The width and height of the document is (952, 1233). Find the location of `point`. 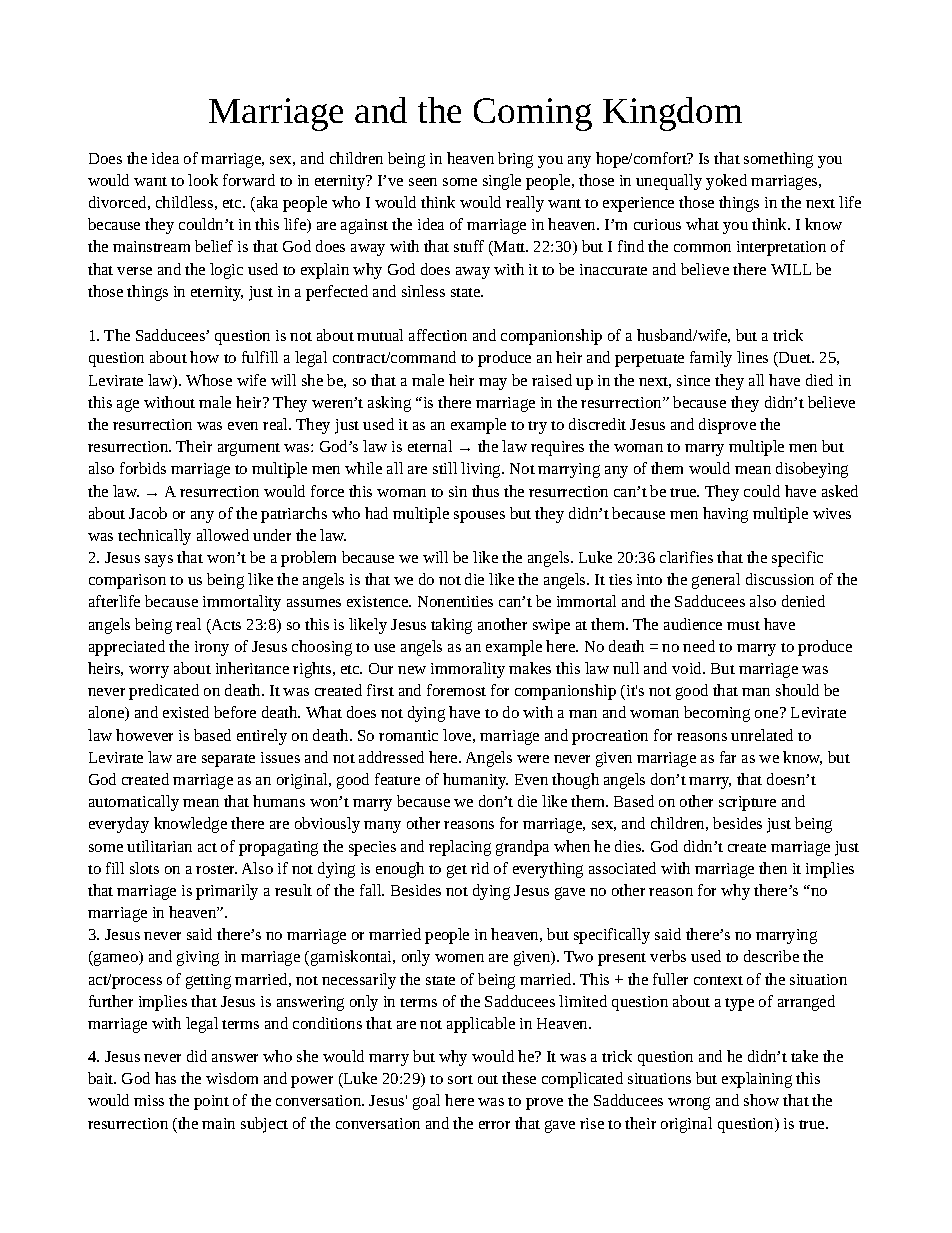

point is located at coordinates (211, 1102).
